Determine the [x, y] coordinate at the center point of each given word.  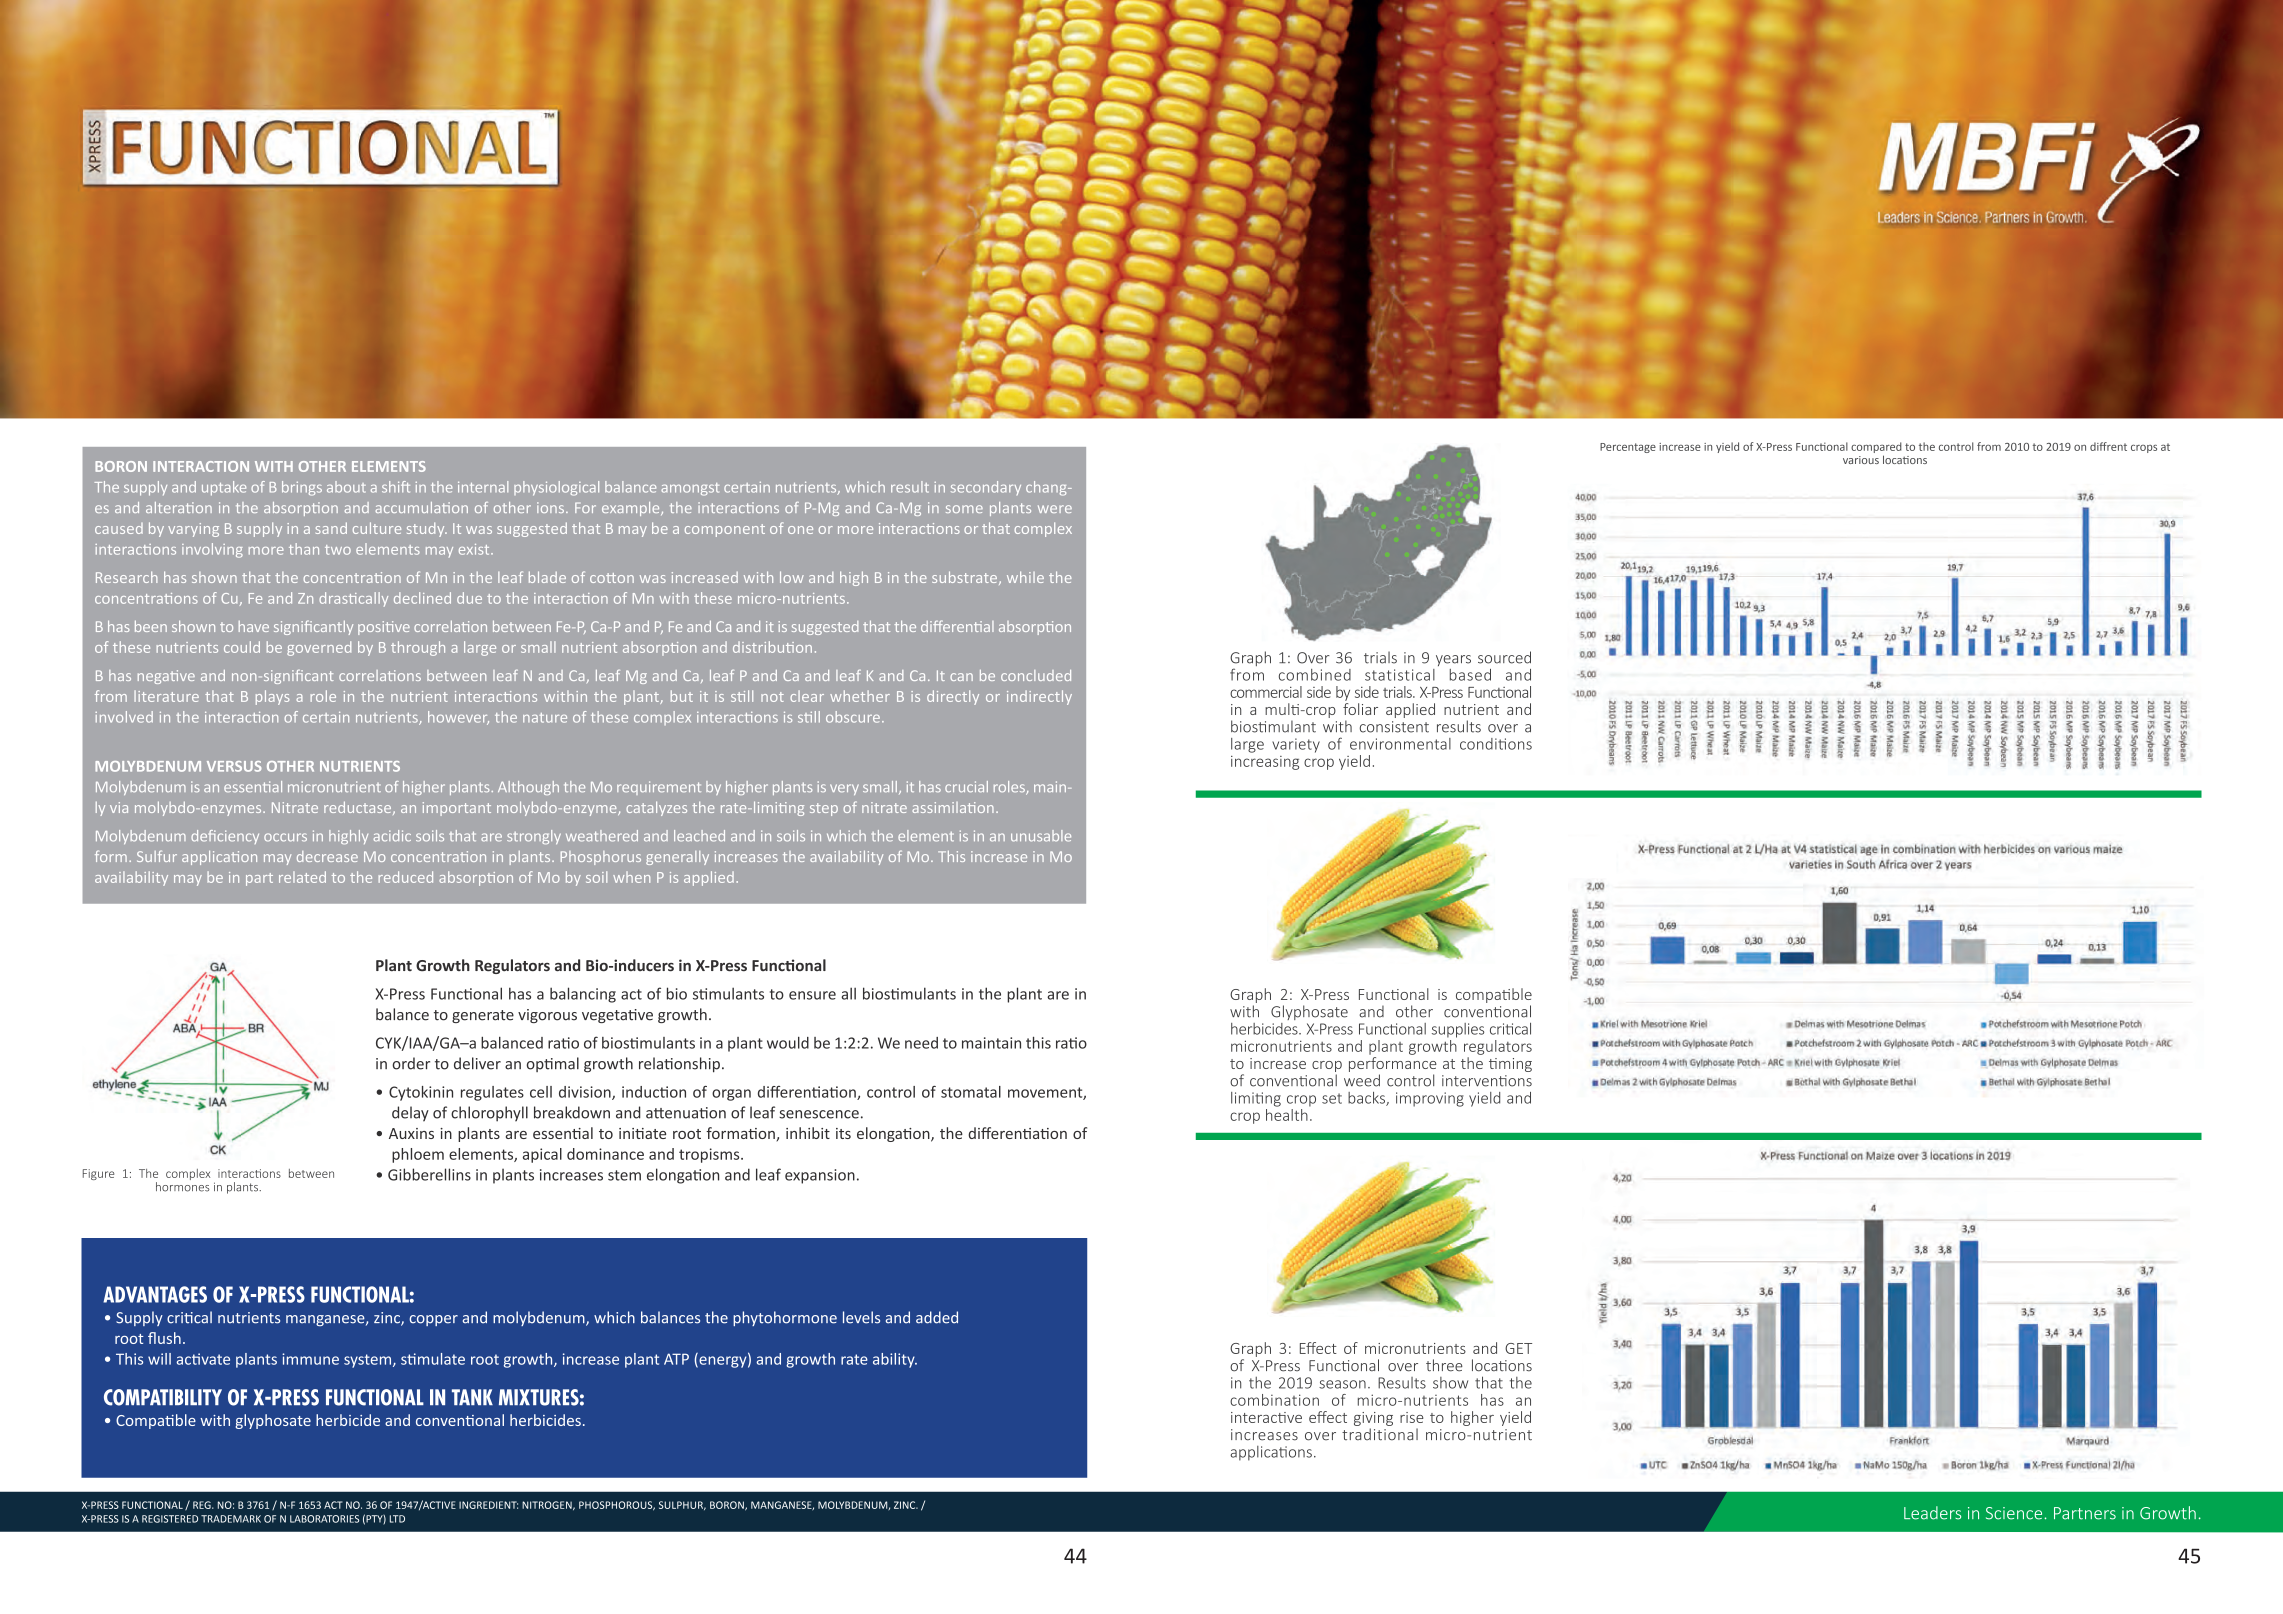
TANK [472, 1397]
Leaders [1932, 1513]
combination [1274, 1400]
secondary [986, 488]
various [1861, 460]
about [346, 487]
